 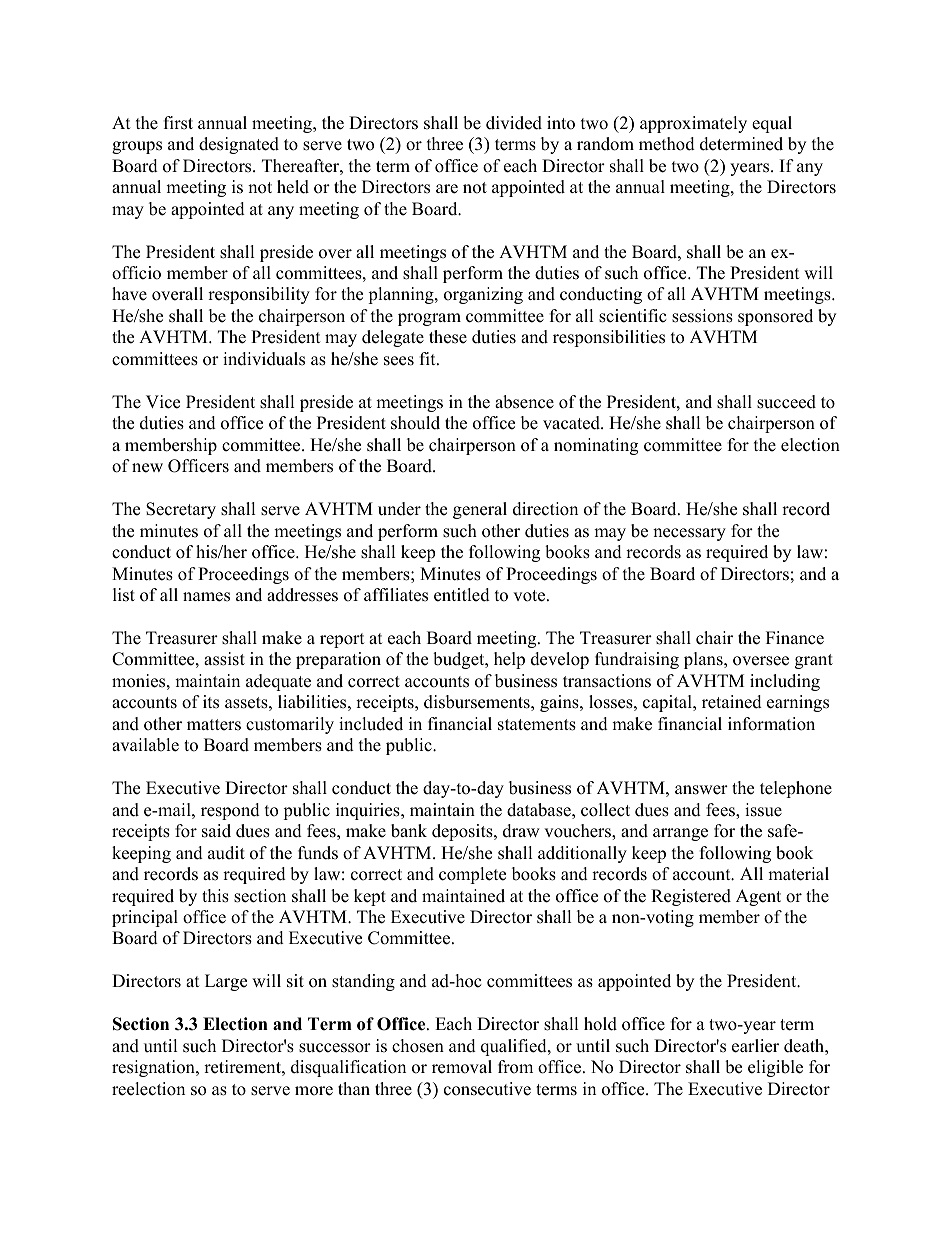 I want to click on should, so click(x=415, y=423).
